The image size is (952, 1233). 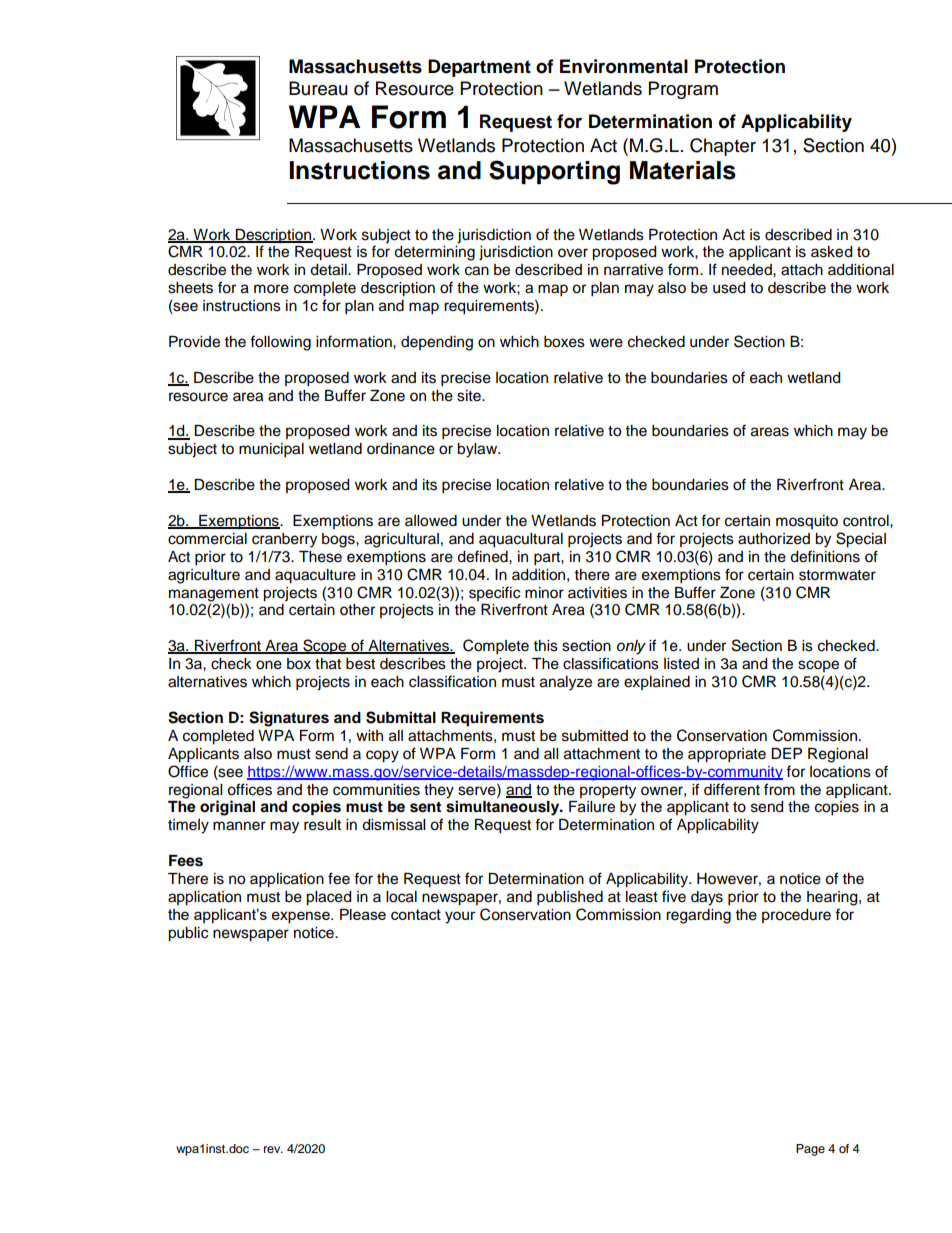 I want to click on Chapter, so click(x=723, y=147).
